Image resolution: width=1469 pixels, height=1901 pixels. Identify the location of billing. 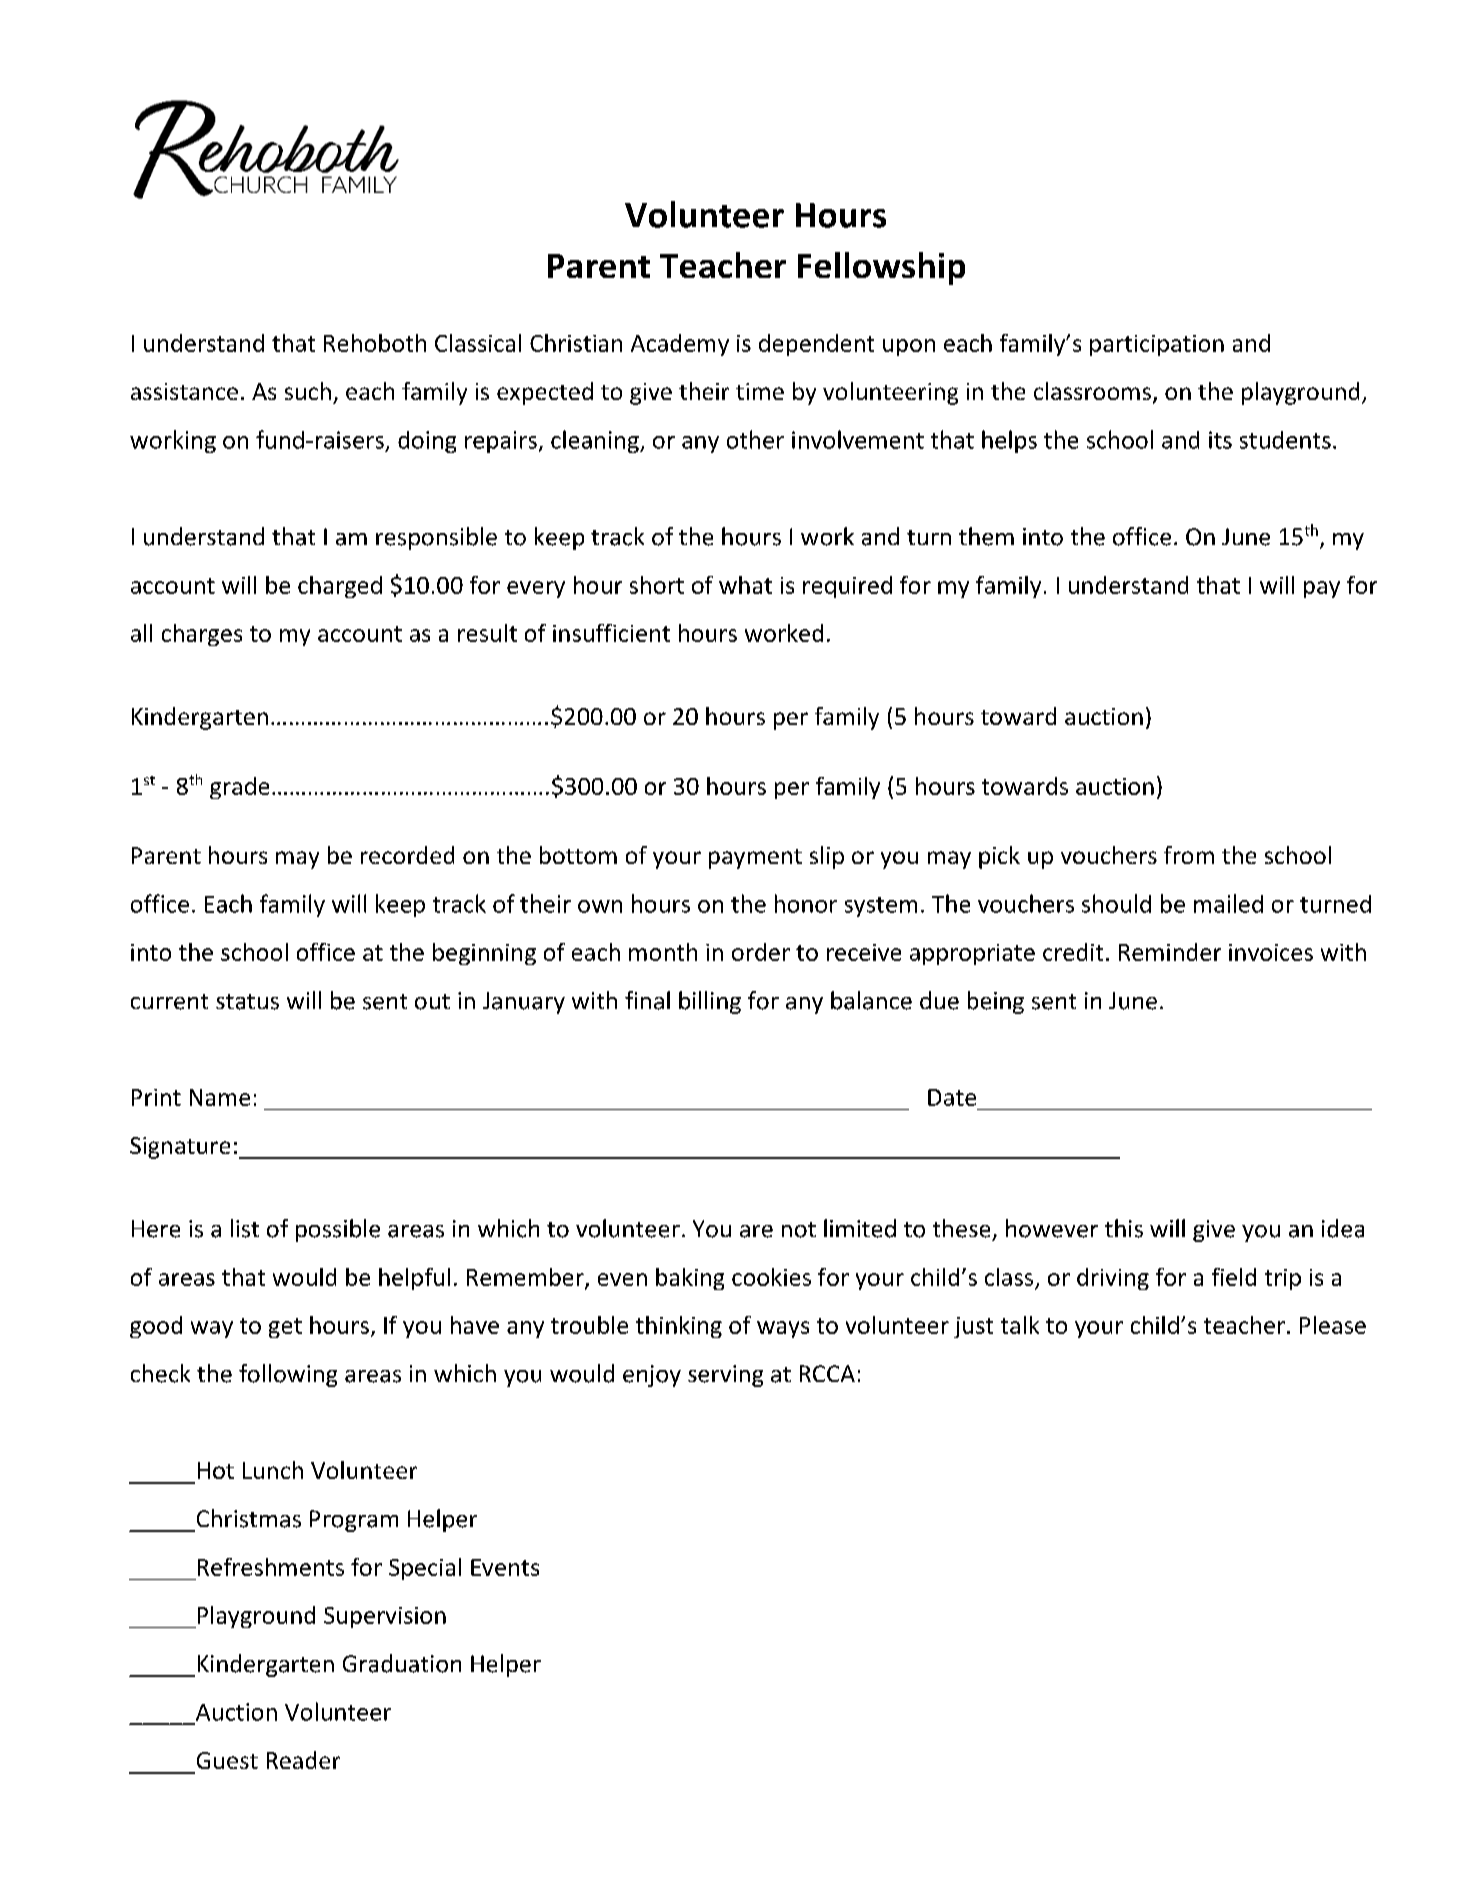
(710, 1002).
